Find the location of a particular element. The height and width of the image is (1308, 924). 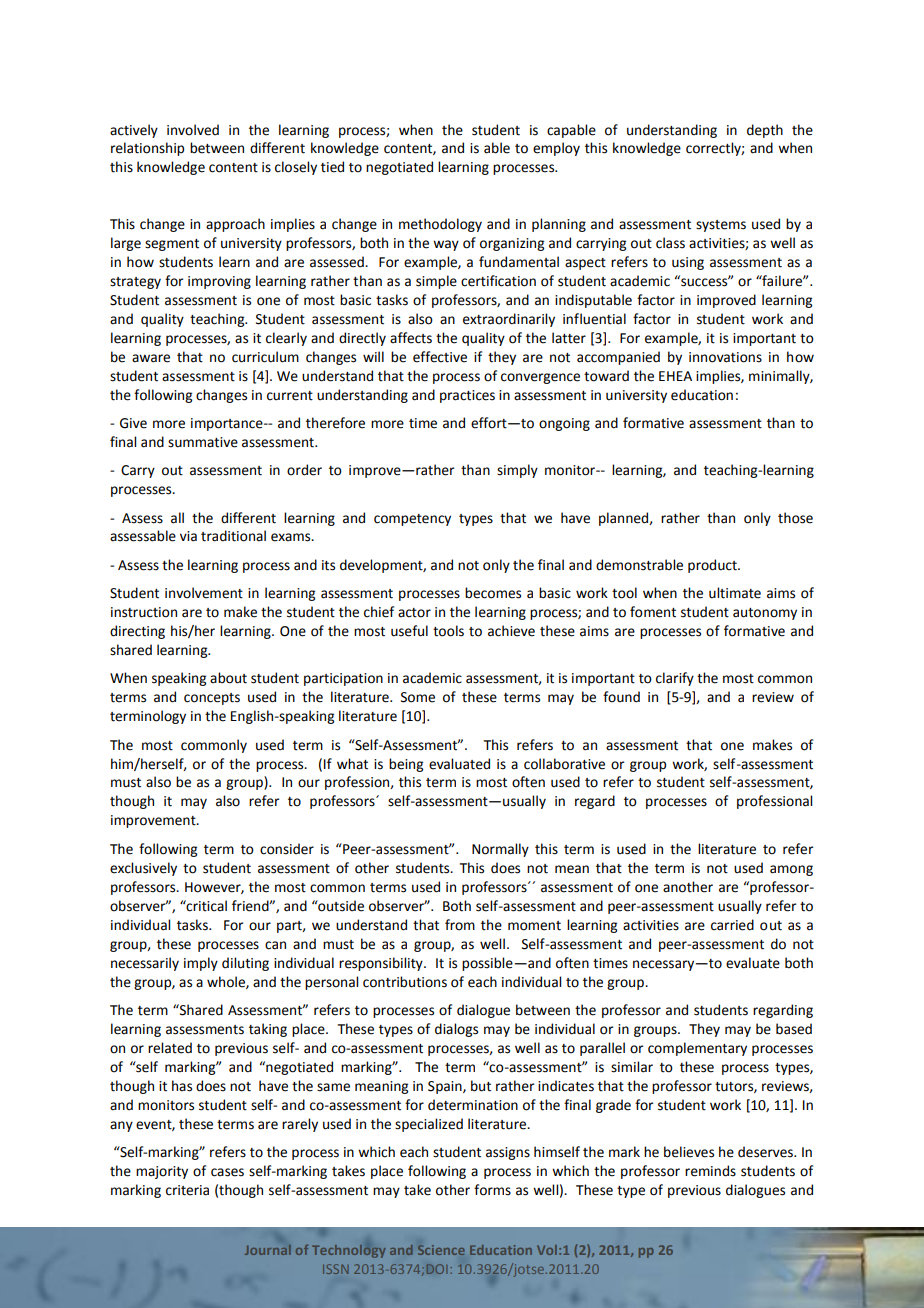

involved is located at coordinates (193, 130).
